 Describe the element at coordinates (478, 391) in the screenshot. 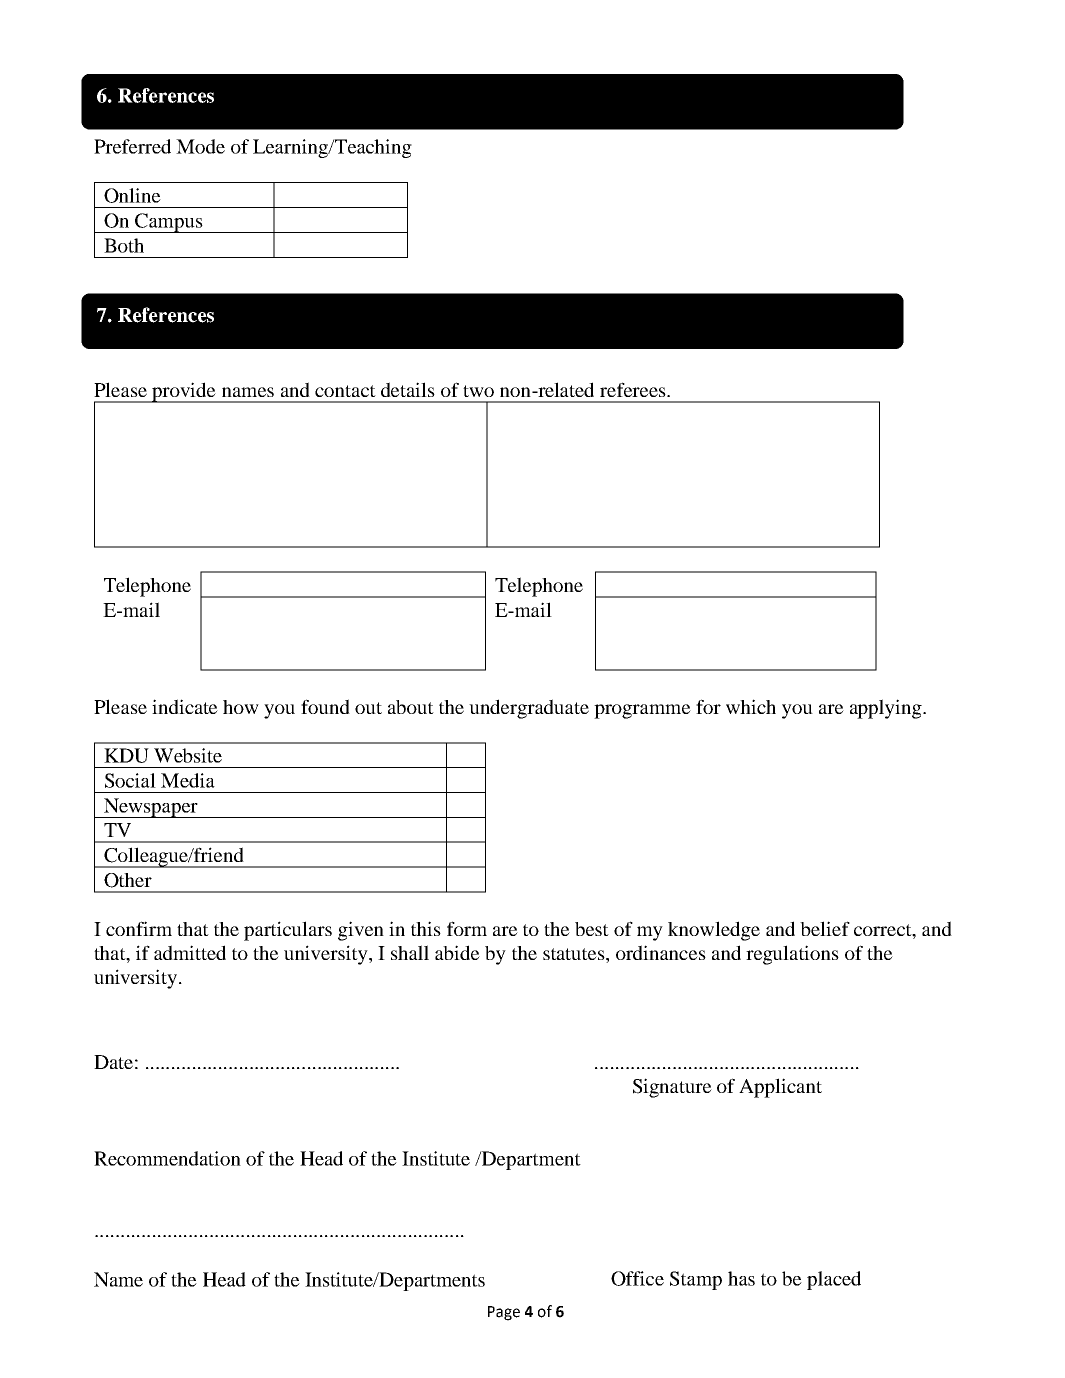

I see `two` at that location.
